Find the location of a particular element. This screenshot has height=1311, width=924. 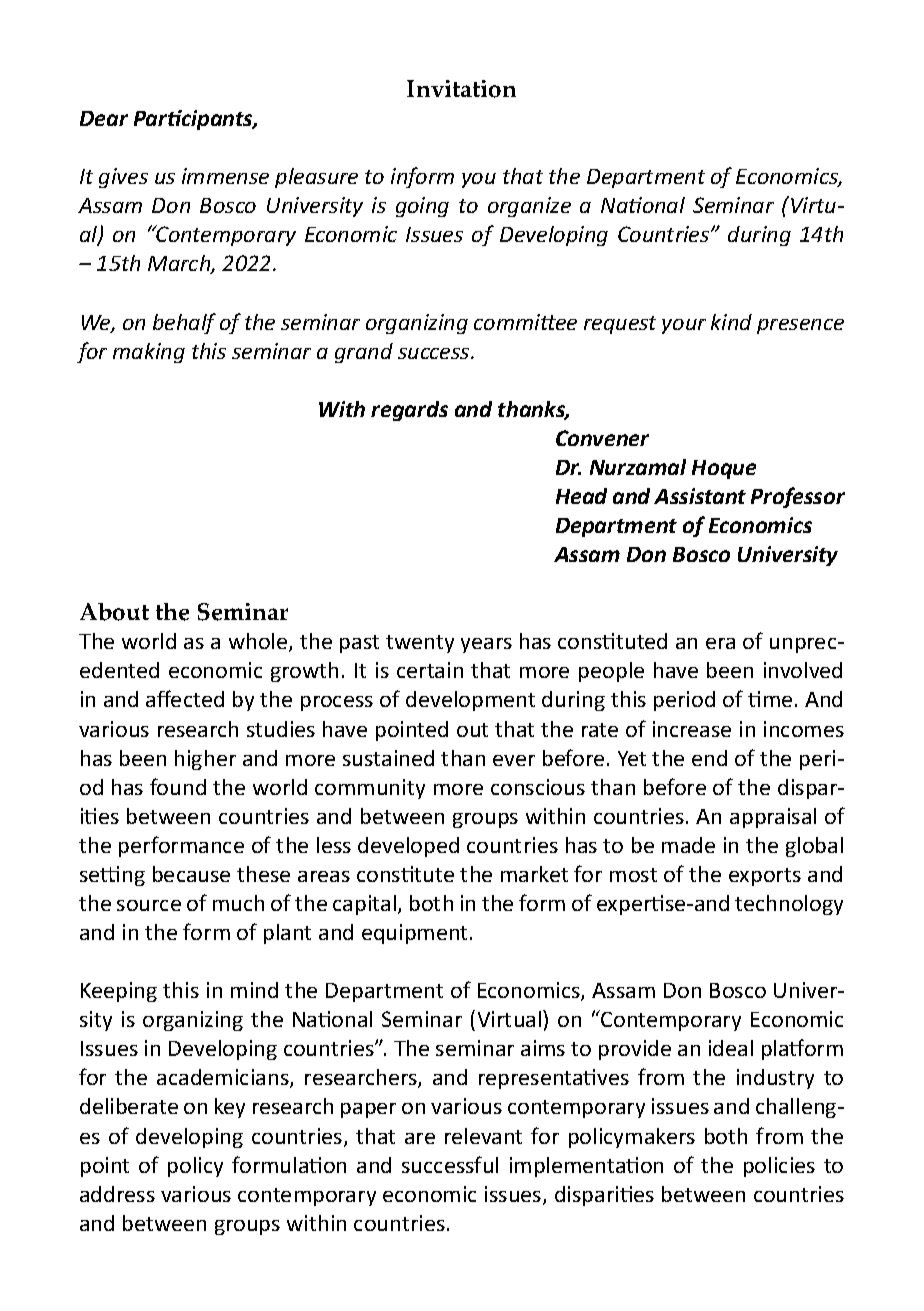

relevant is located at coordinates (483, 1136).
